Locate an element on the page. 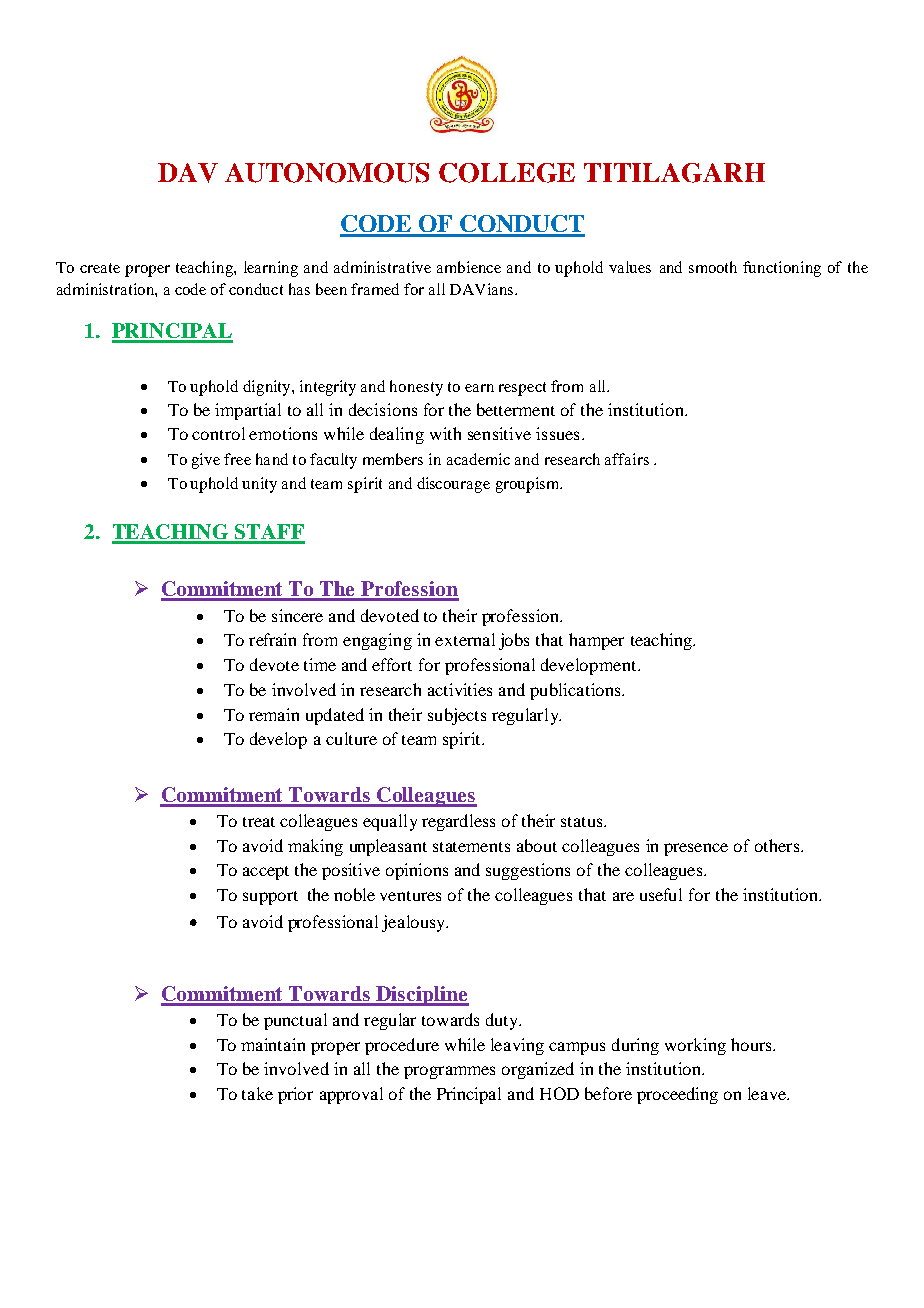 The image size is (924, 1308). take is located at coordinates (257, 1093).
